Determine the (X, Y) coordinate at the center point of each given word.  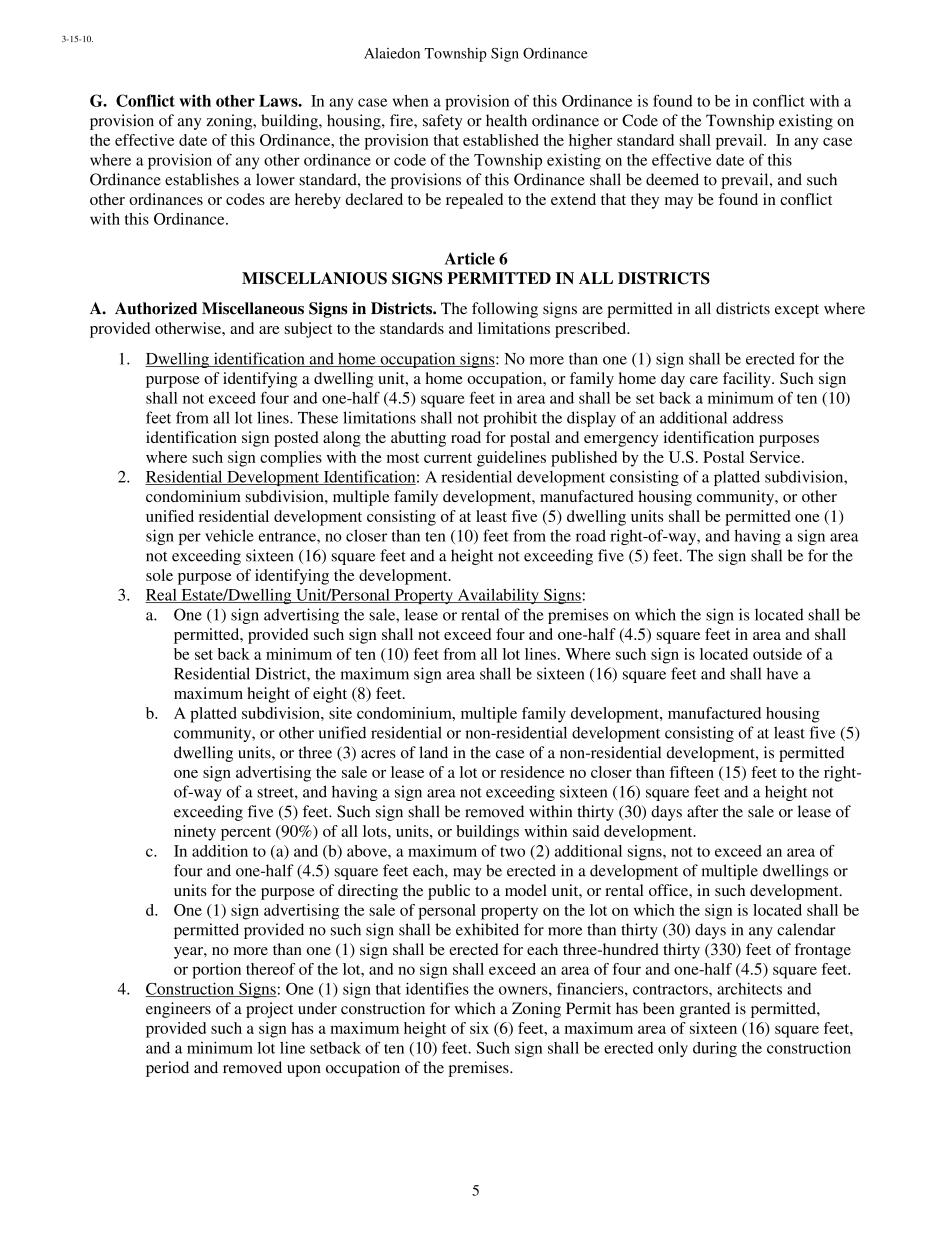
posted (296, 439)
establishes (202, 179)
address (758, 417)
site (340, 713)
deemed (672, 179)
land (433, 752)
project (269, 1010)
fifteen (692, 772)
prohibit (510, 419)
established (501, 140)
